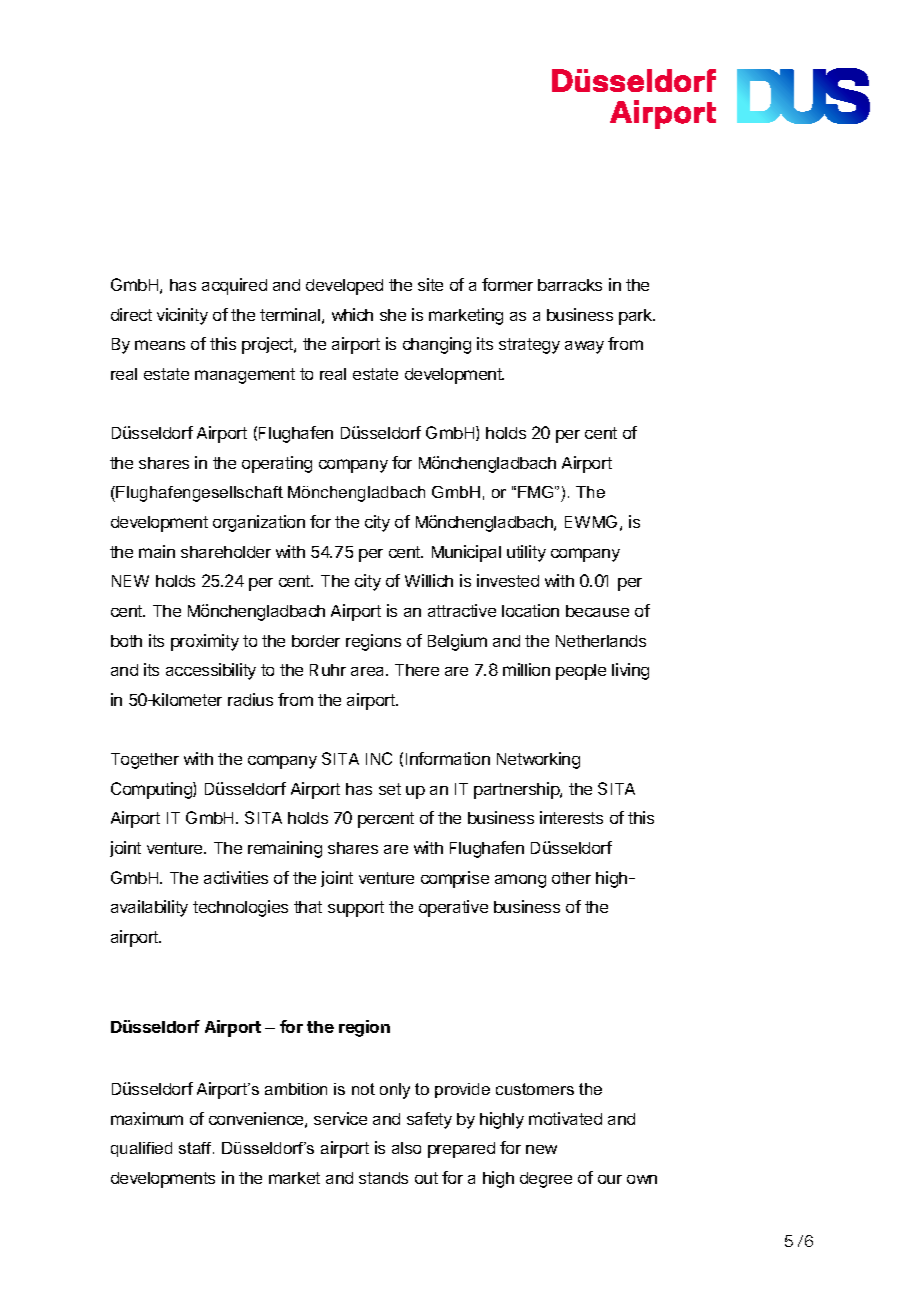  What do you see at coordinates (570, 285) in the image?
I see `barracks` at bounding box center [570, 285].
